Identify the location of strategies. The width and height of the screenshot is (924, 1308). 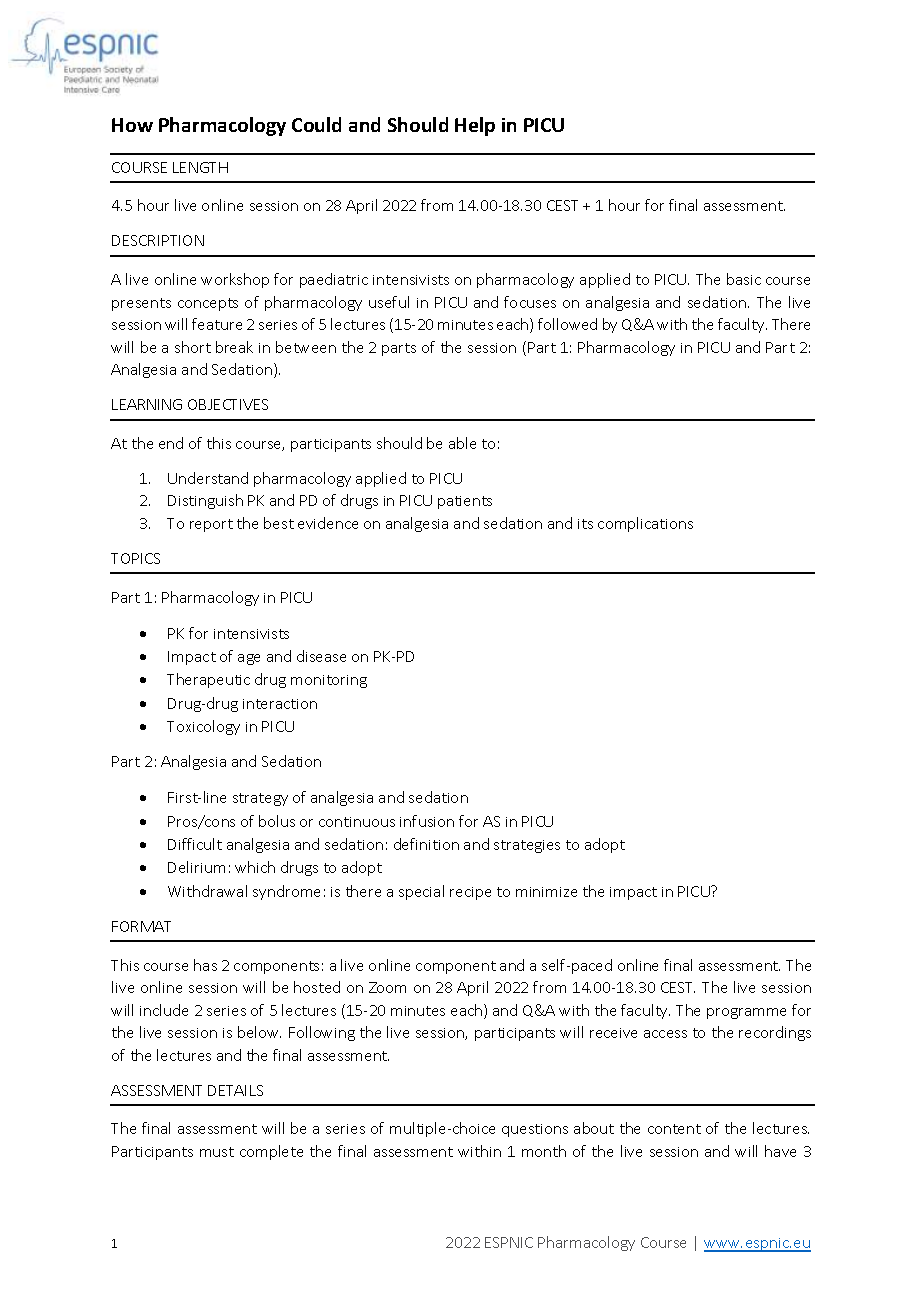
(527, 846).
